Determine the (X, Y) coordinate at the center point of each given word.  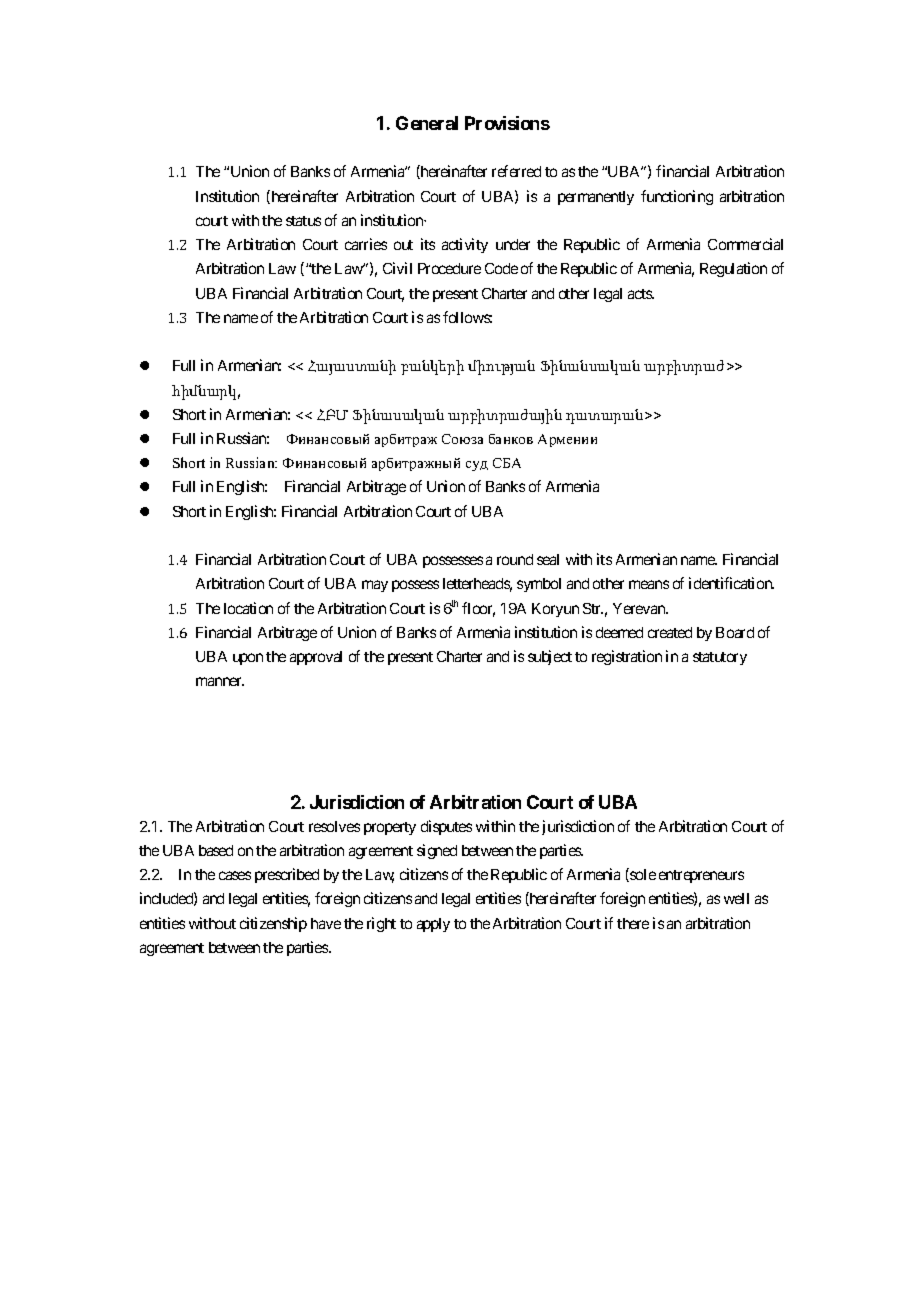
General (427, 123)
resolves (334, 826)
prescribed (287, 875)
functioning (677, 197)
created (670, 632)
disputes (446, 827)
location (248, 608)
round (515, 559)
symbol (539, 585)
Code (501, 268)
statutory (720, 658)
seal (548, 559)
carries (366, 244)
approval (316, 658)
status (303, 221)
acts (641, 294)
